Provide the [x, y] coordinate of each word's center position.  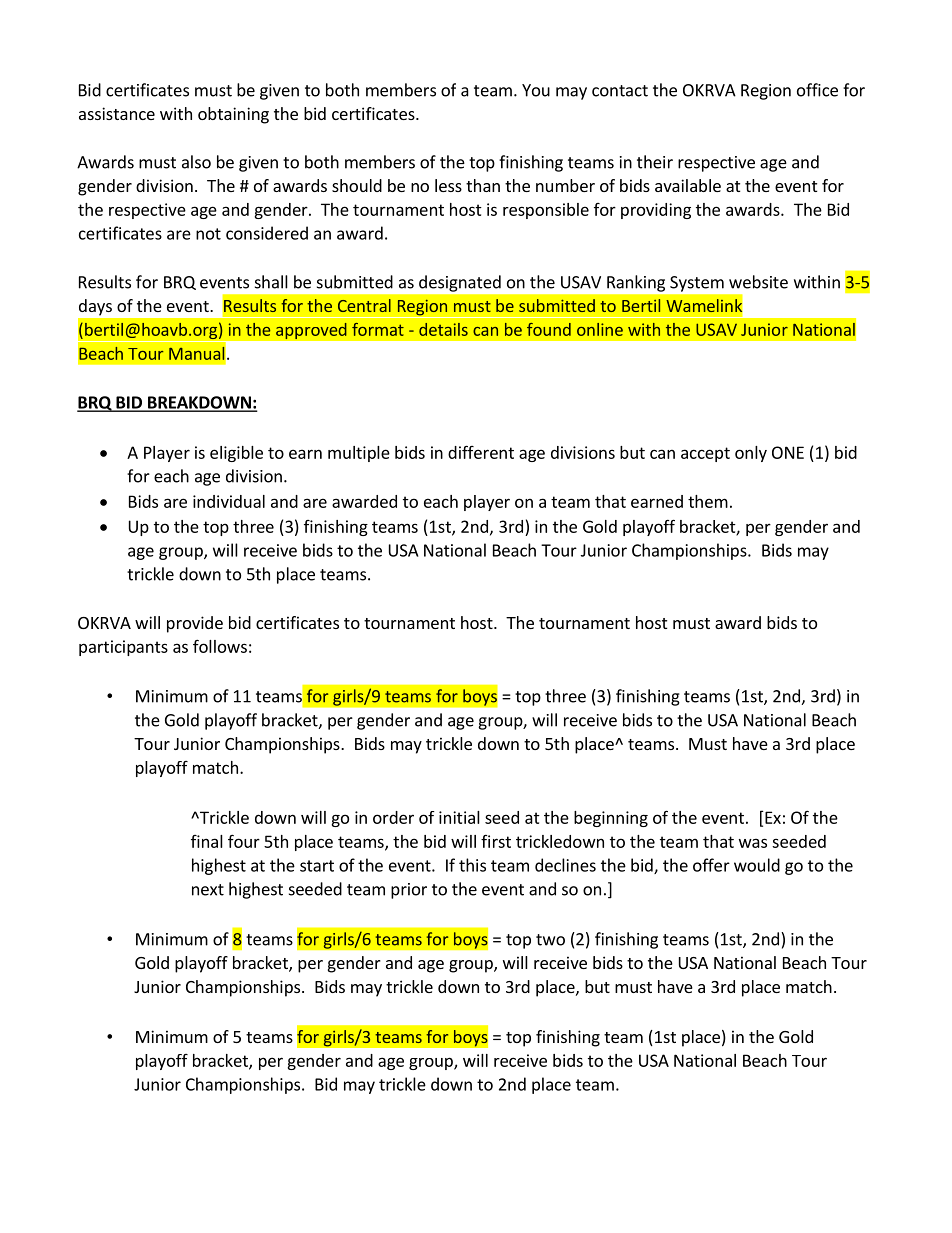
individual [229, 501]
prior [409, 891]
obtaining [233, 115]
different [481, 452]
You [536, 90]
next [208, 890]
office [817, 90]
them [708, 501]
